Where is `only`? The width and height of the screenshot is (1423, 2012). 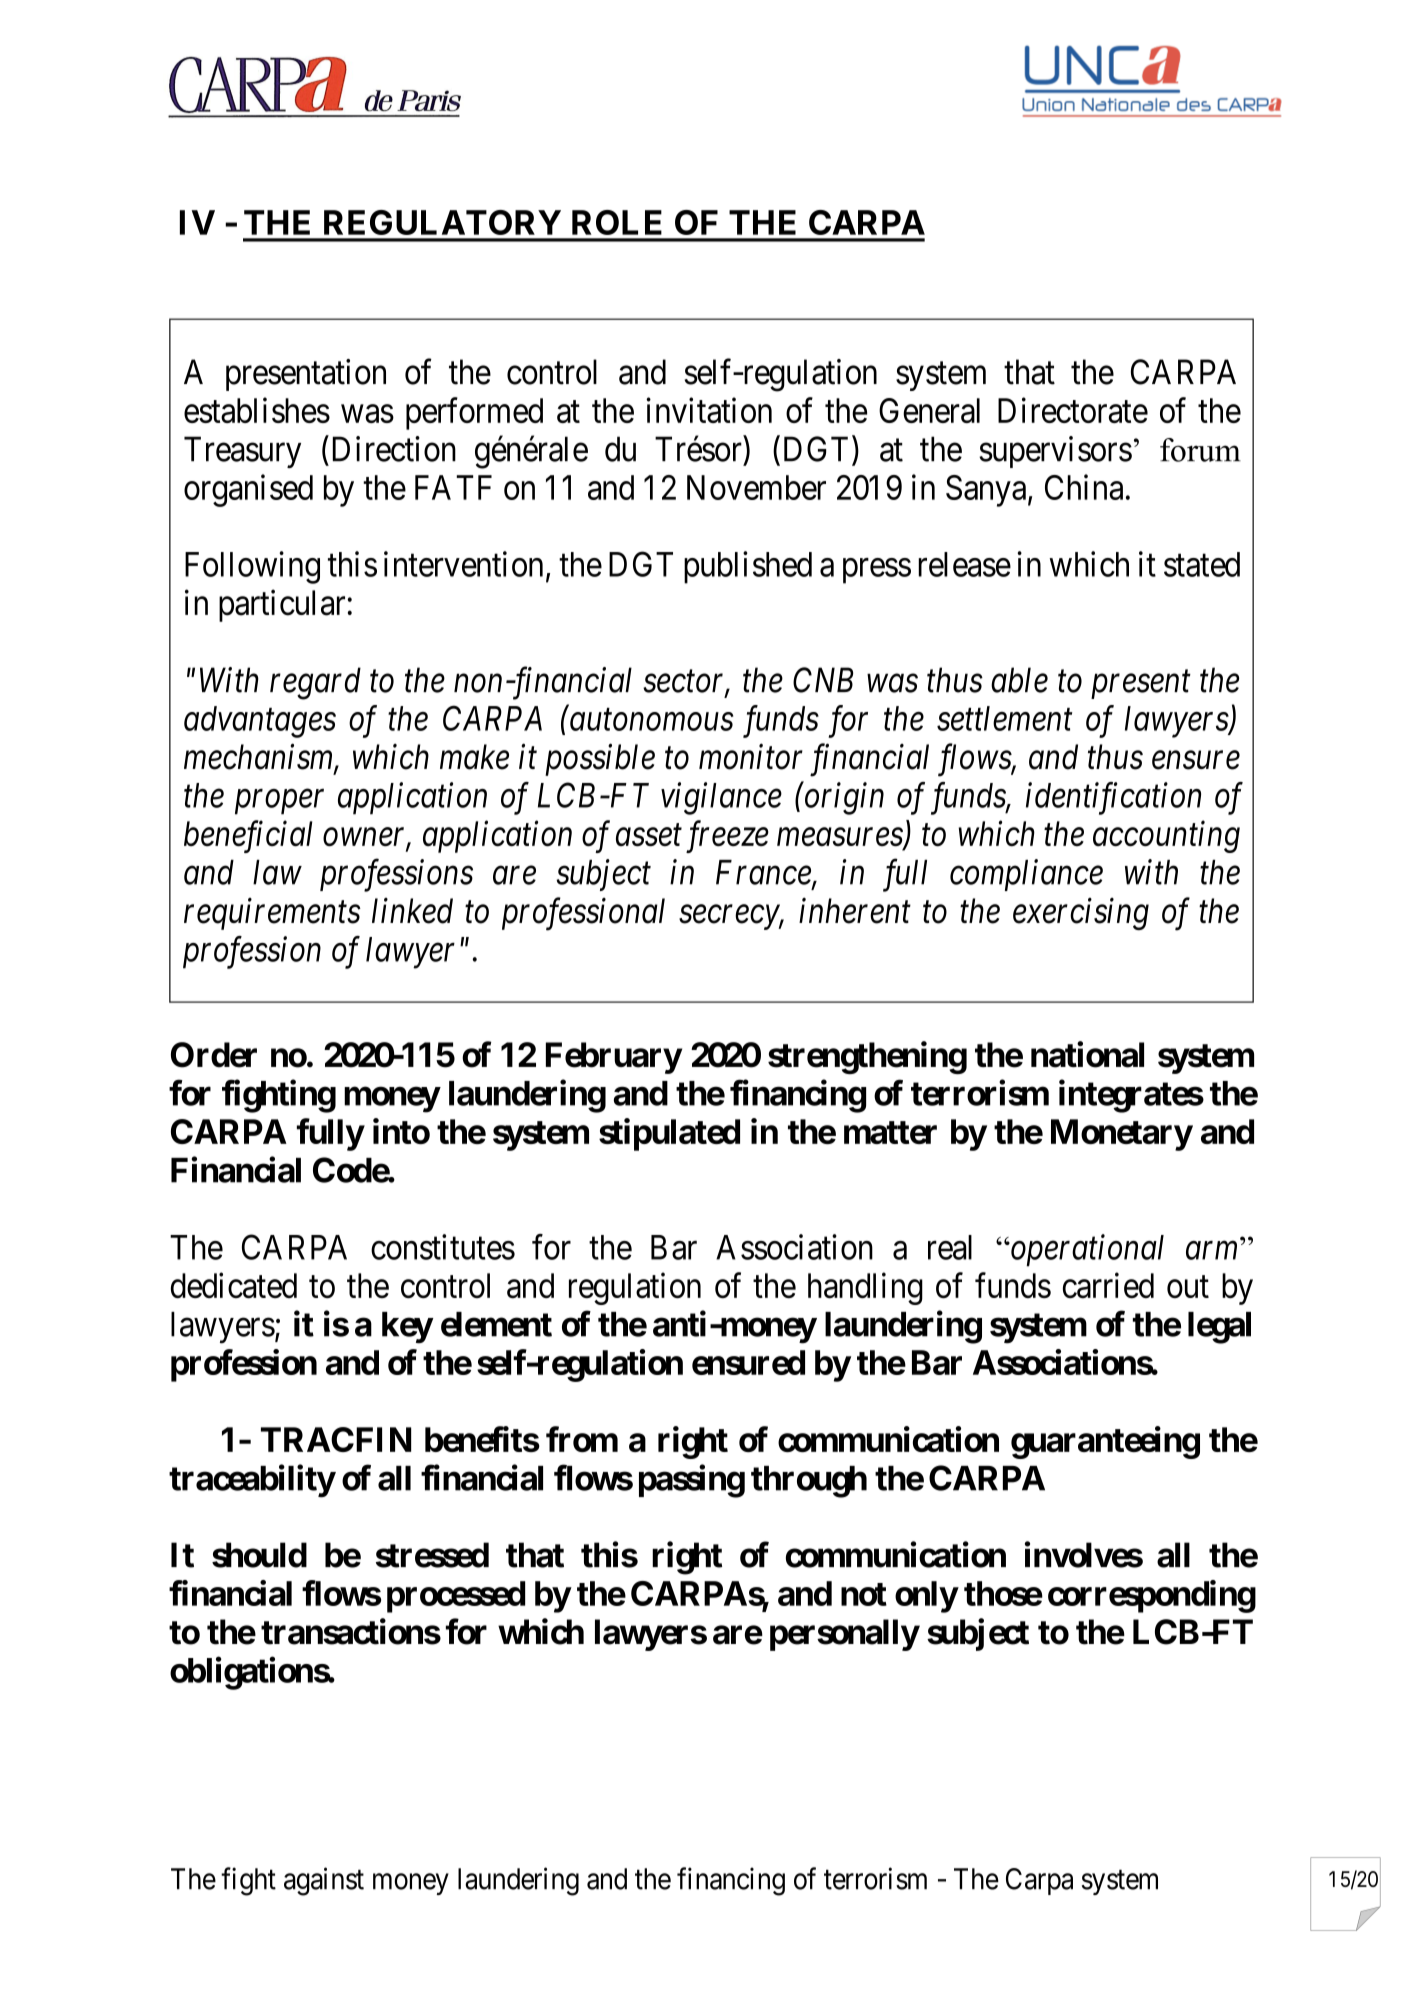
only is located at coordinates (926, 1597).
